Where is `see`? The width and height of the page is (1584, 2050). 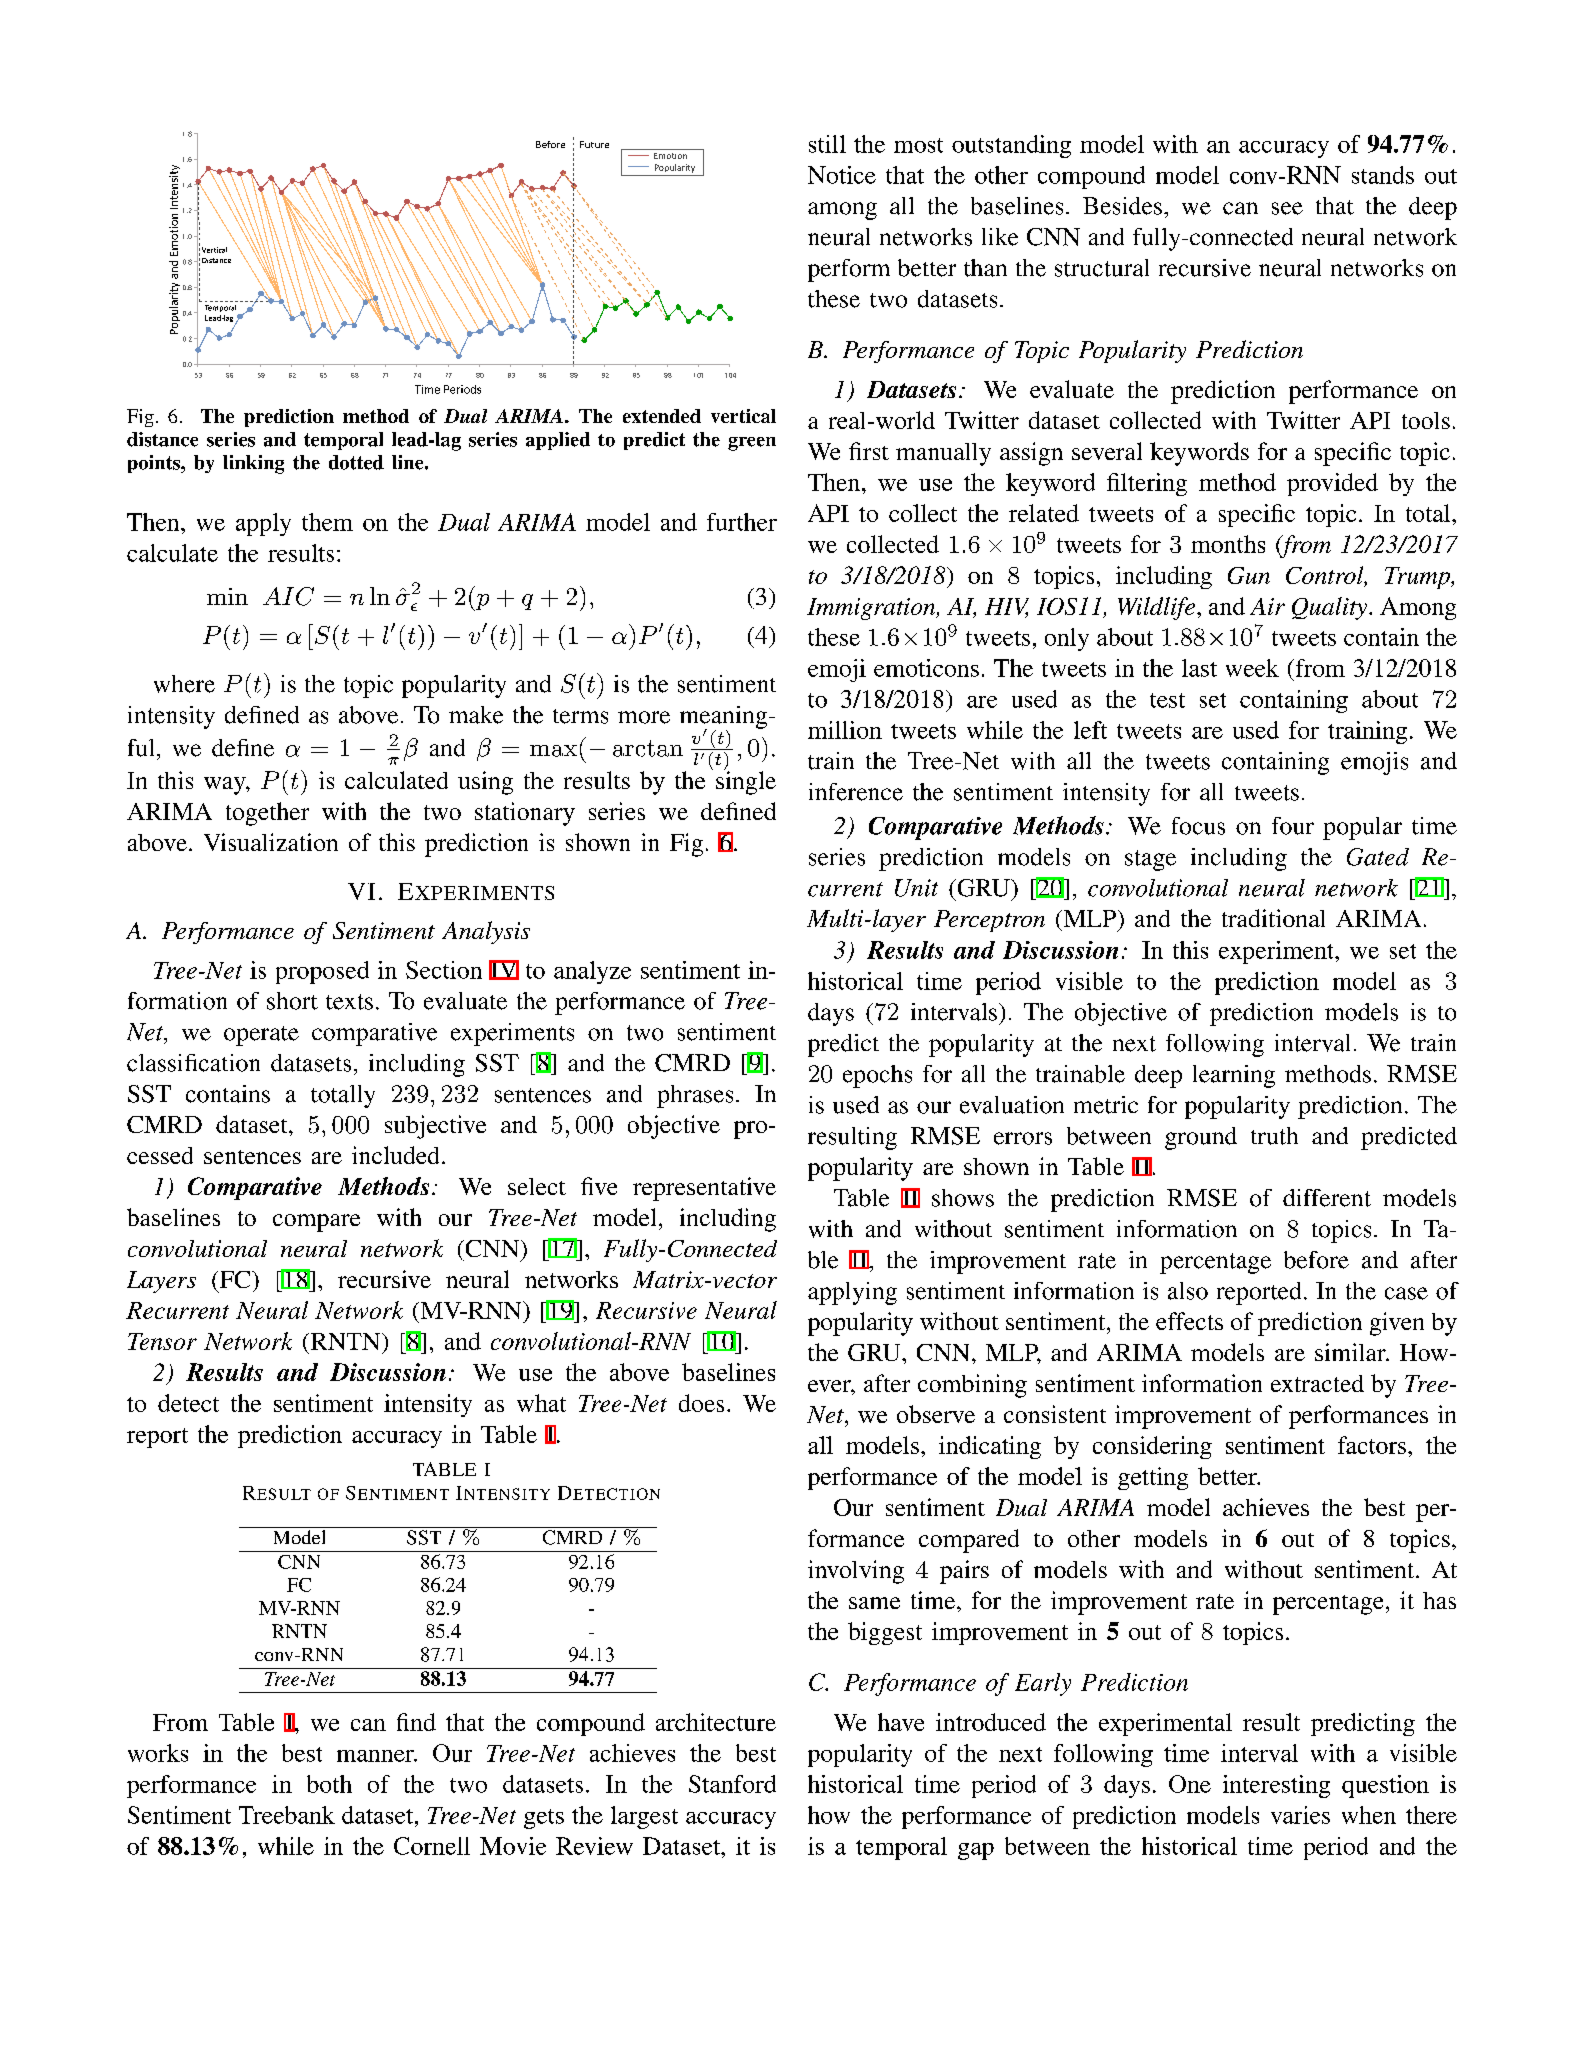
see is located at coordinates (1287, 208).
